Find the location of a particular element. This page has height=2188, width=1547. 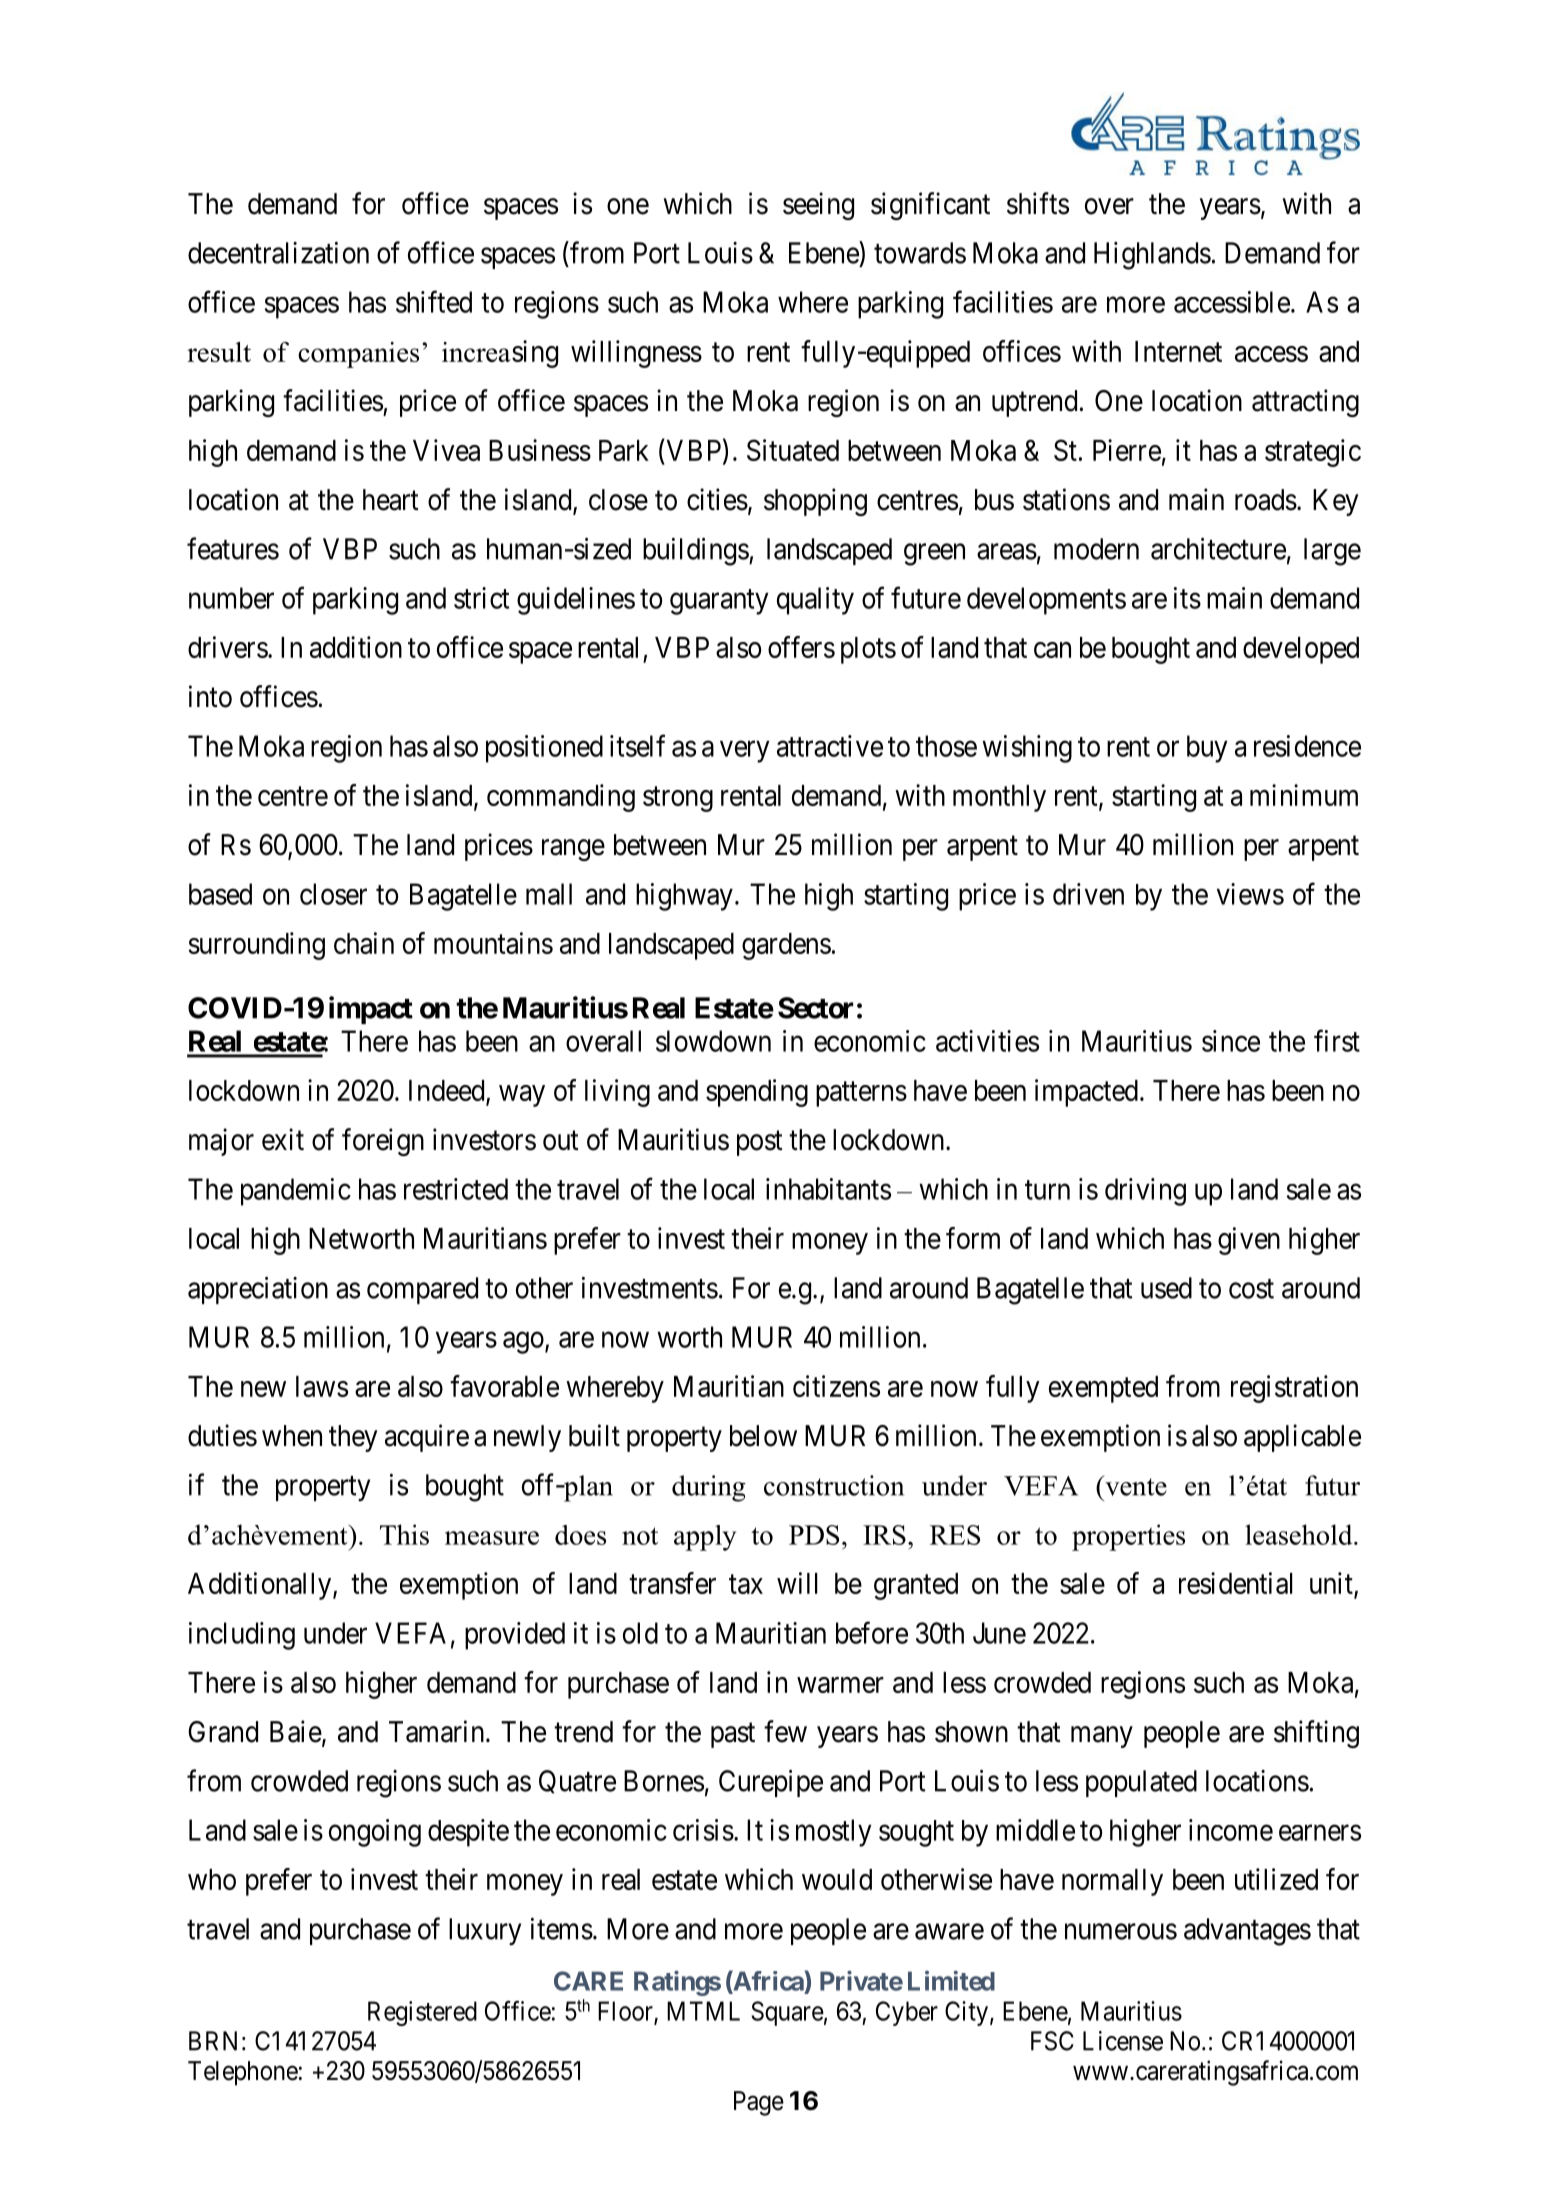

Internet is located at coordinates (1178, 351).
